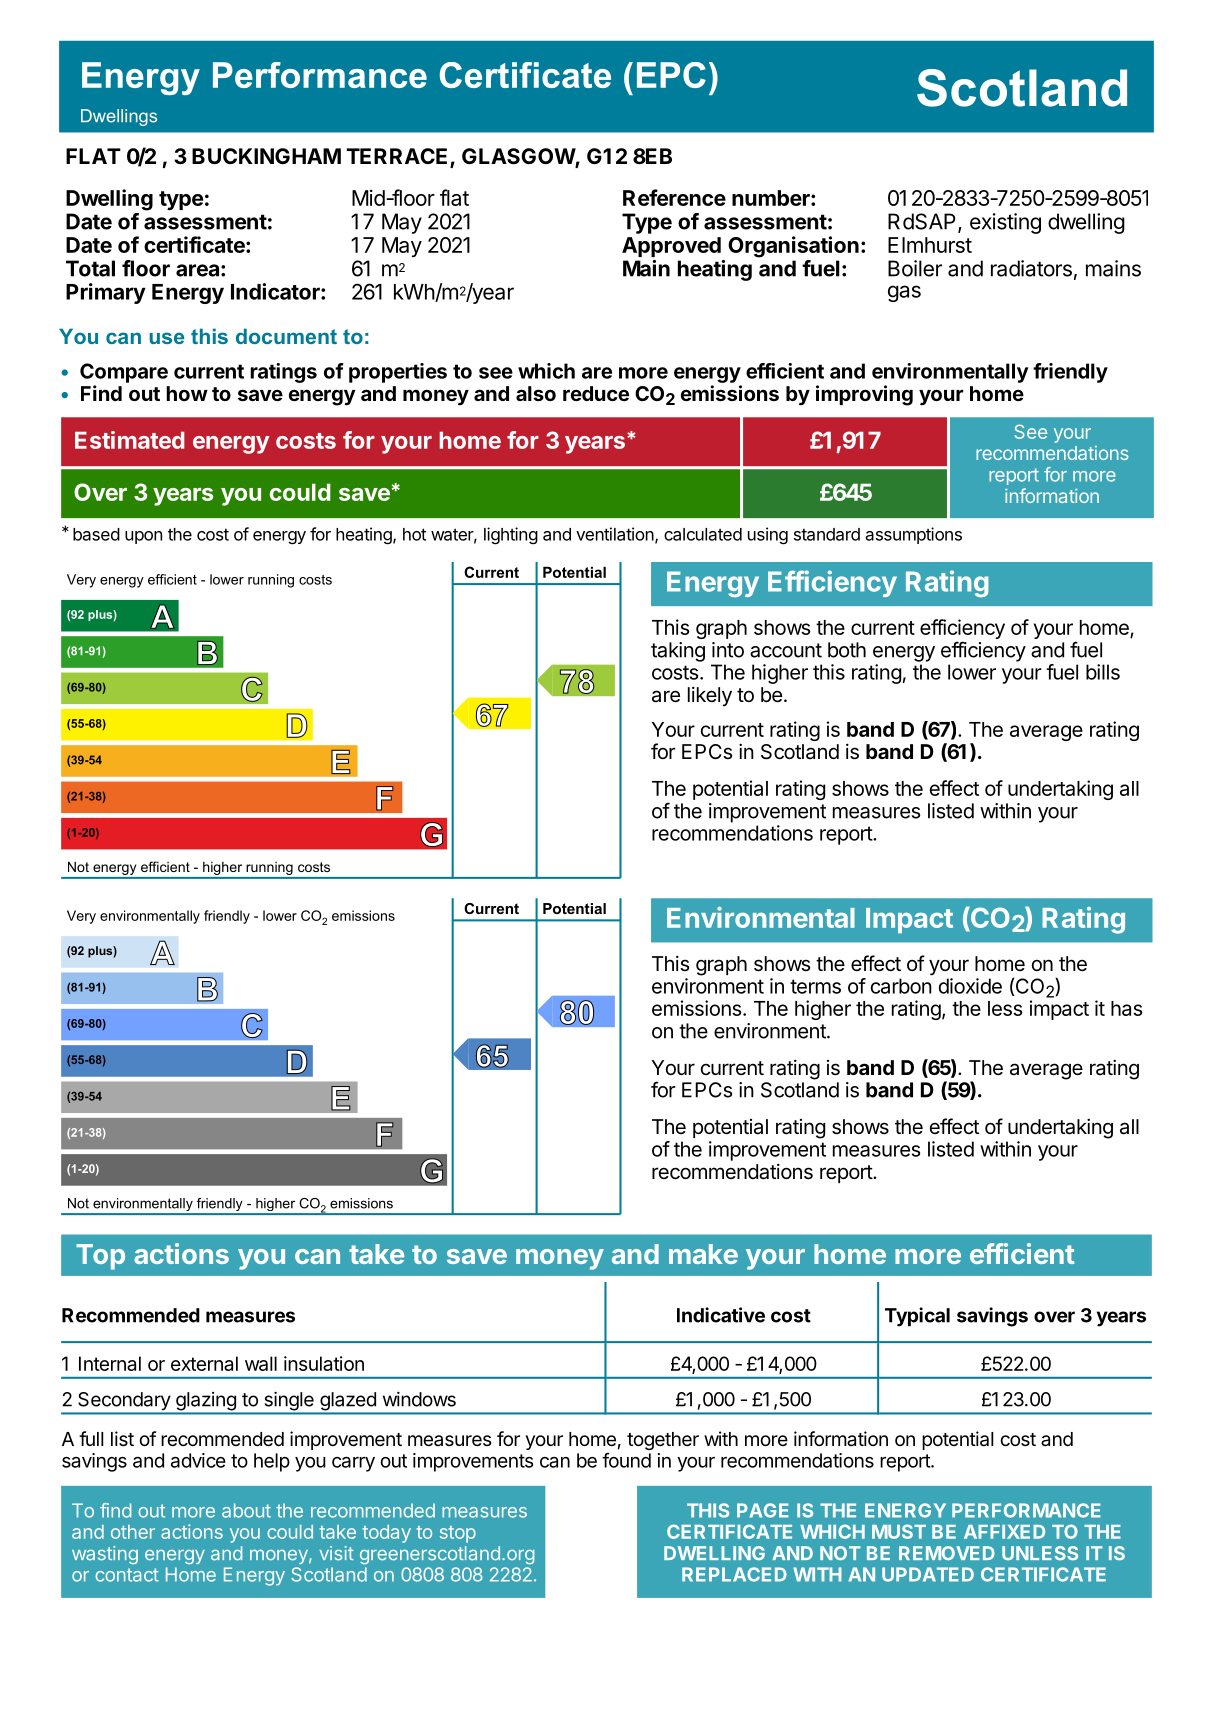 The image size is (1213, 1716). Describe the element at coordinates (143, 537) in the screenshot. I see `upon` at that location.
